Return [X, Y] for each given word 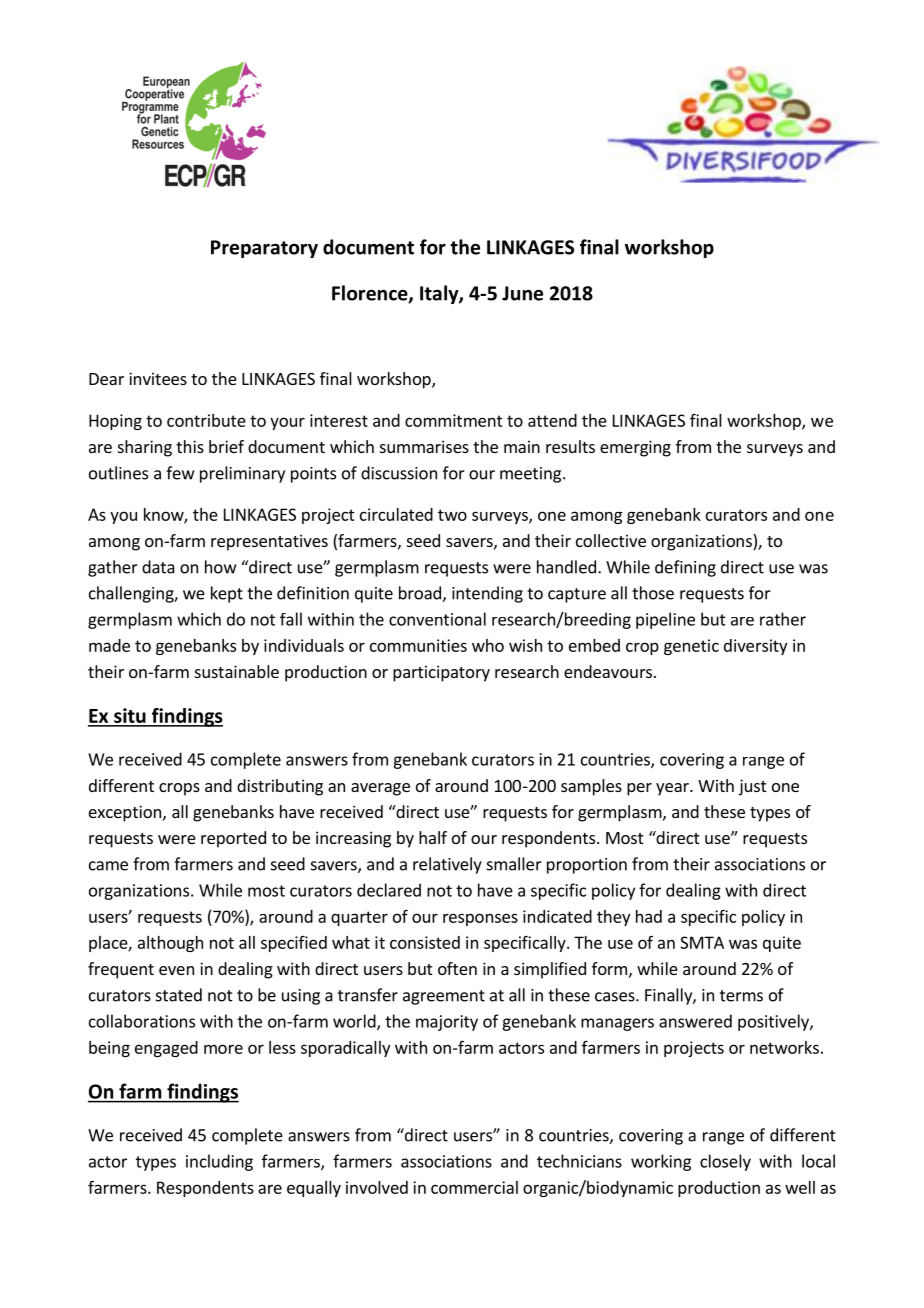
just [752, 787]
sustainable [237, 671]
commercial [474, 1187]
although [170, 944]
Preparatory [264, 249]
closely [725, 1162]
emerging [635, 448]
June [522, 293]
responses [480, 919]
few [180, 473]
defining [685, 568]
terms [741, 996]
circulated [396, 514]
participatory [441, 673]
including [219, 1162]
